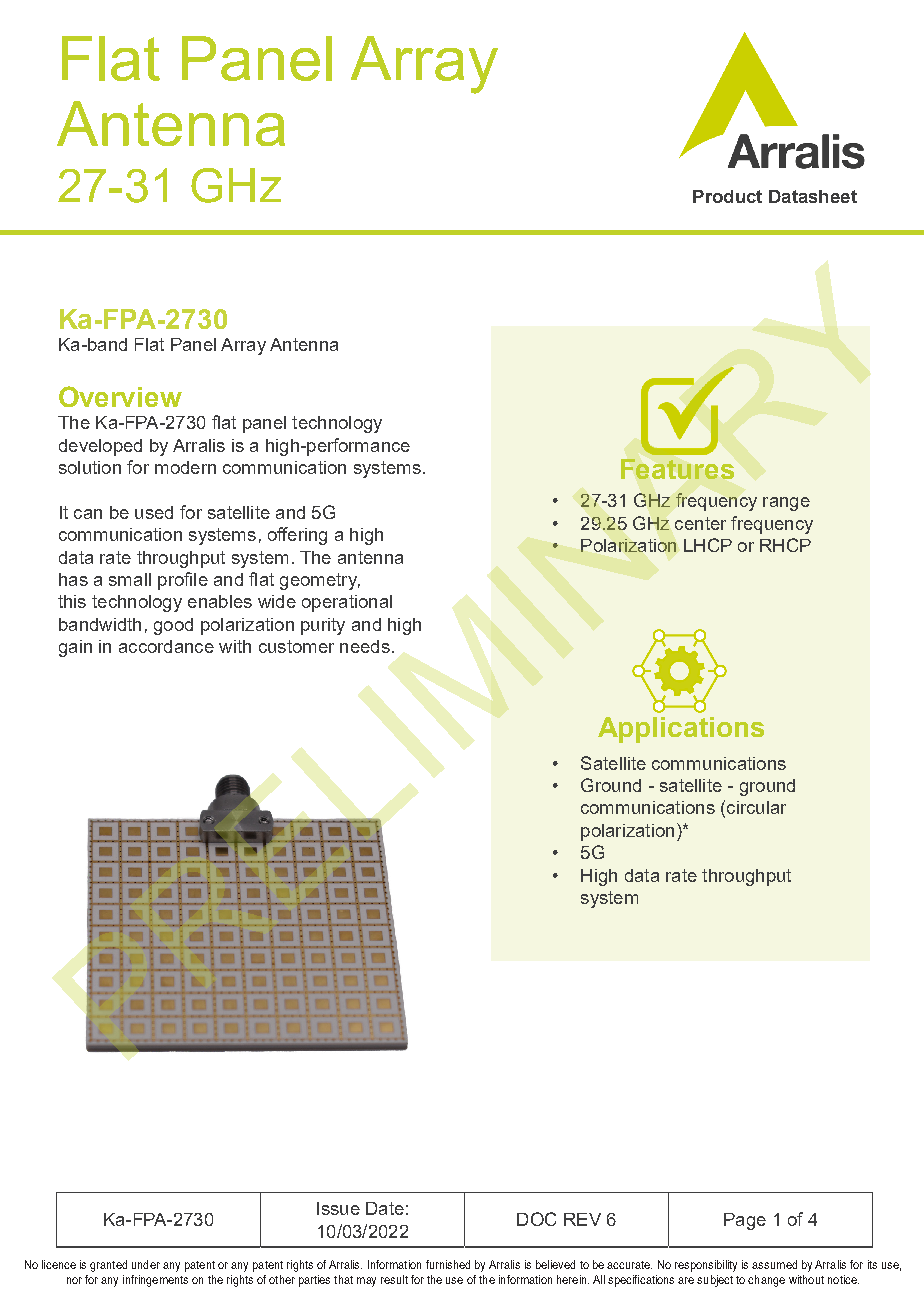 The width and height of the screenshot is (924, 1308). Describe the element at coordinates (297, 536) in the screenshot. I see `offering` at that location.
